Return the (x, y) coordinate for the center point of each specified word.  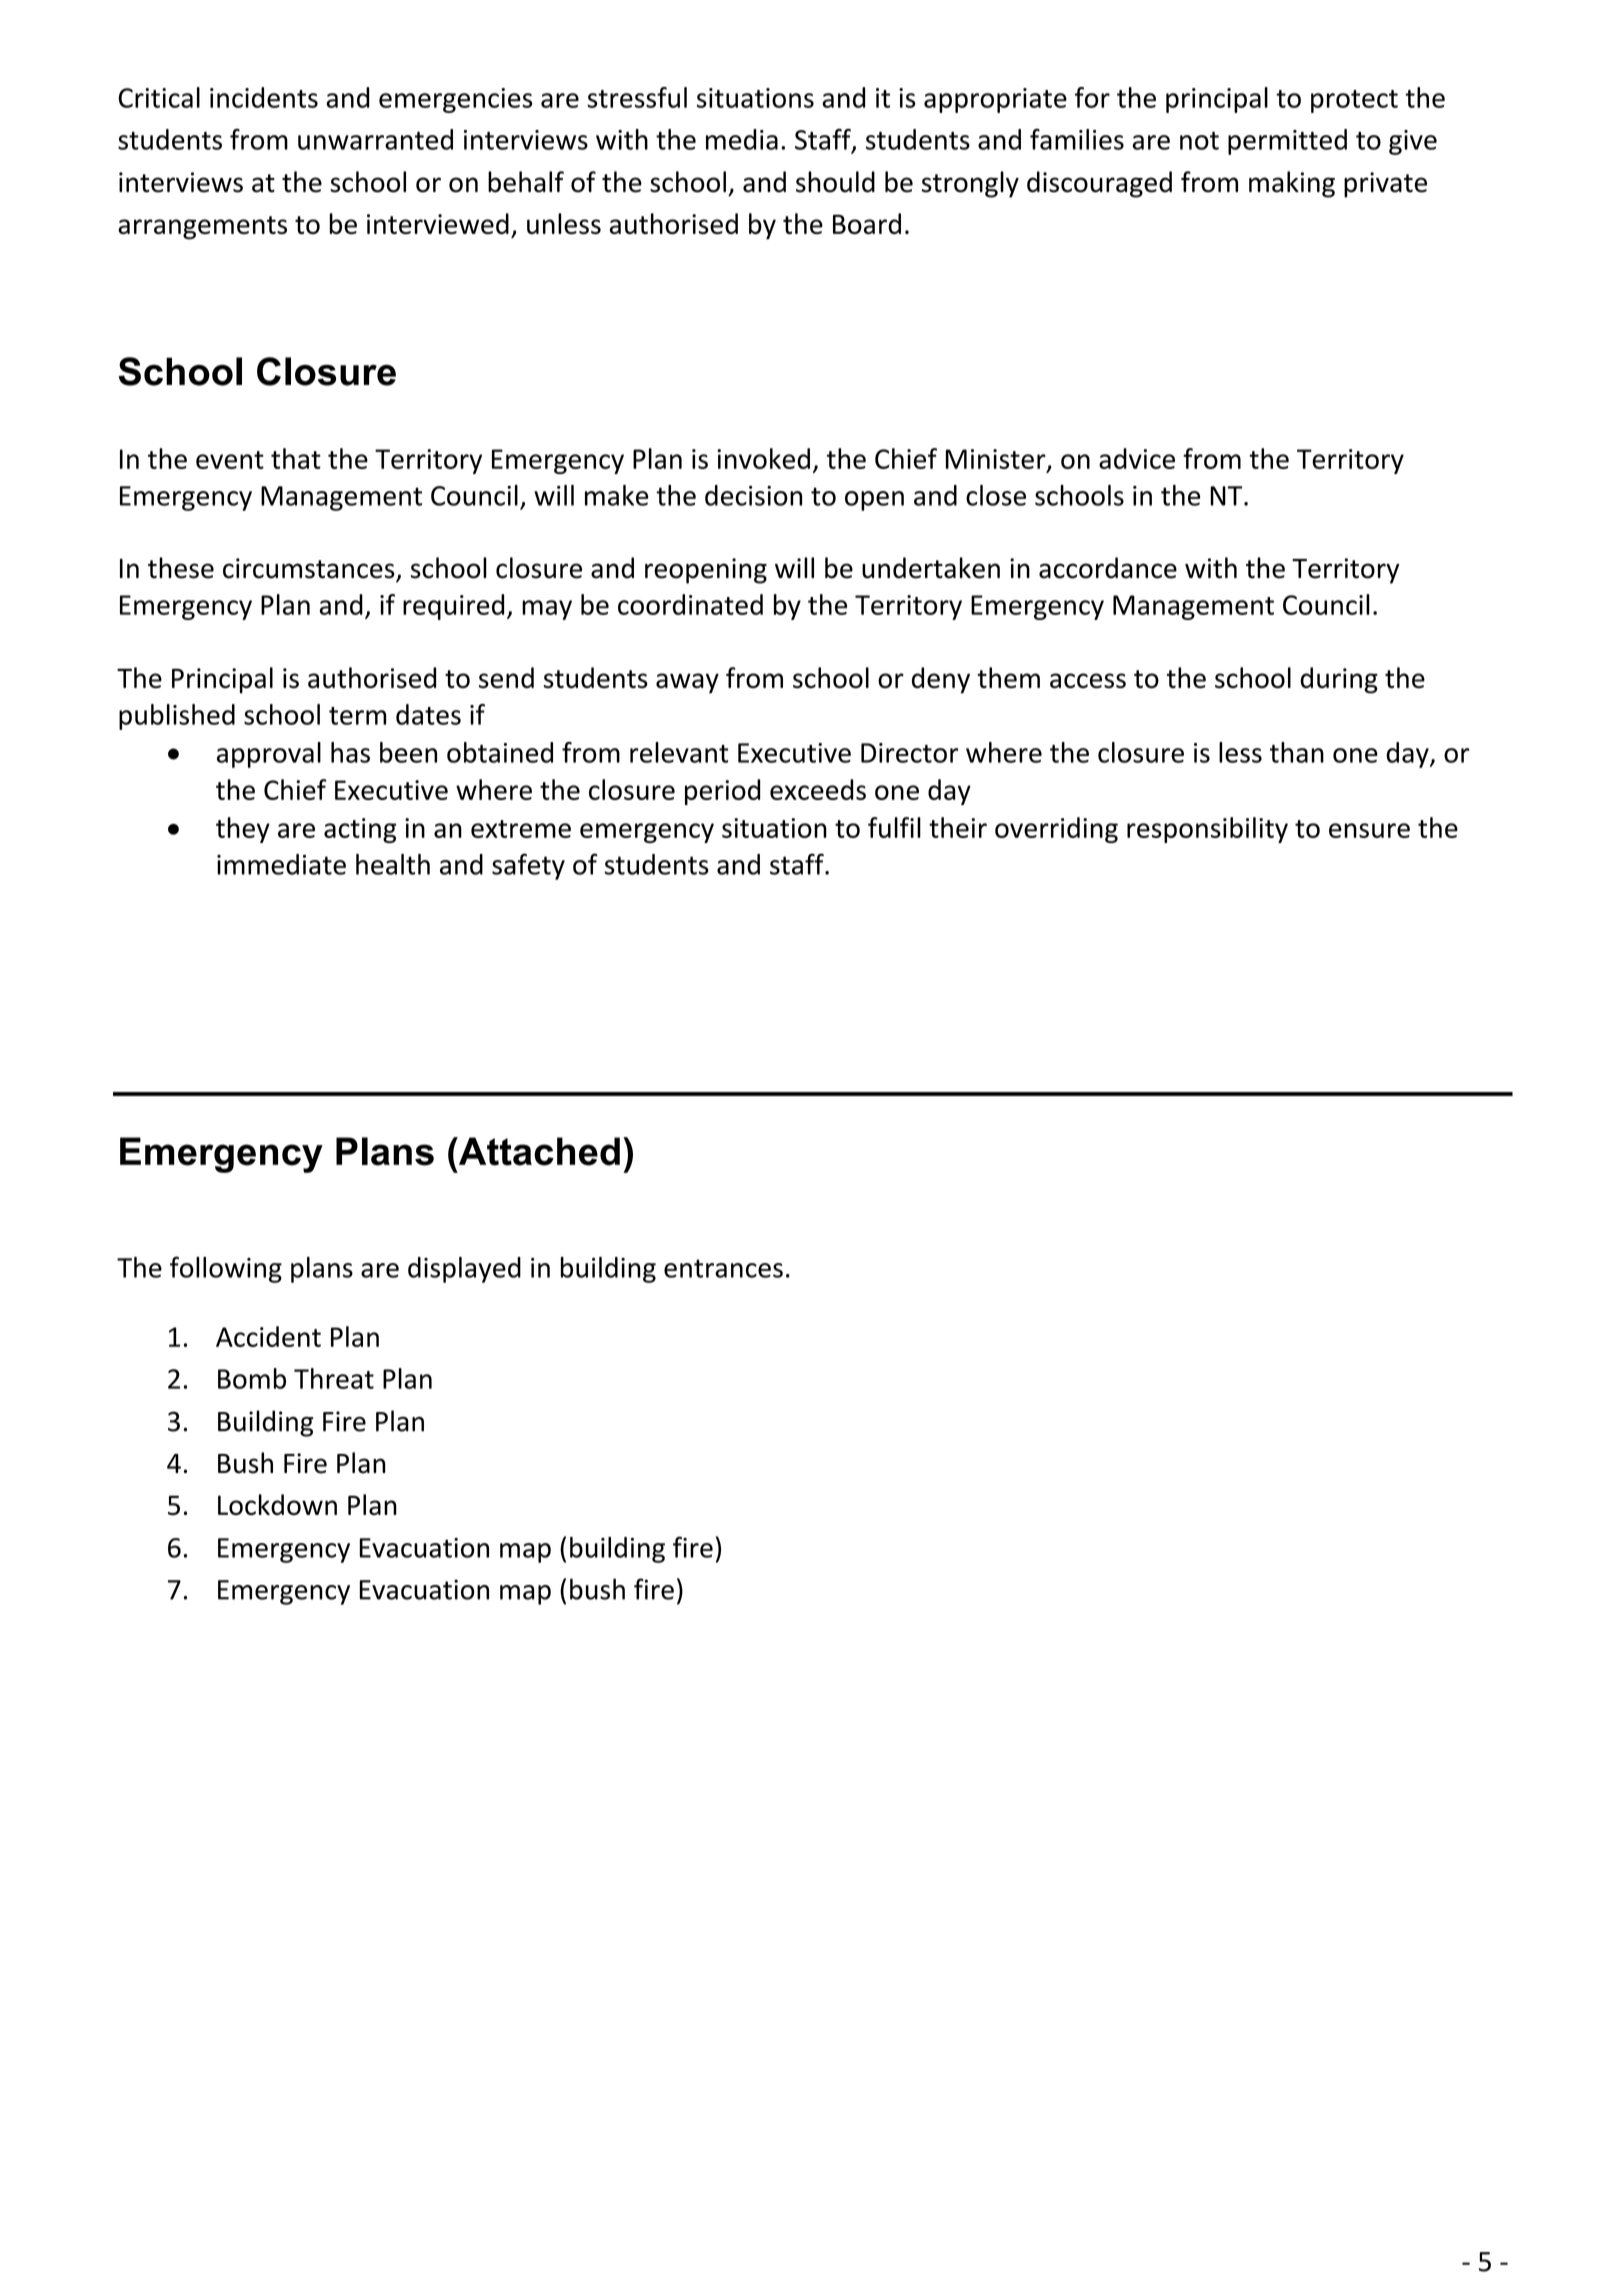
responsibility (1207, 830)
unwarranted (375, 139)
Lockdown (277, 1504)
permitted (1287, 142)
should (835, 182)
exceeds (818, 789)
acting (360, 830)
